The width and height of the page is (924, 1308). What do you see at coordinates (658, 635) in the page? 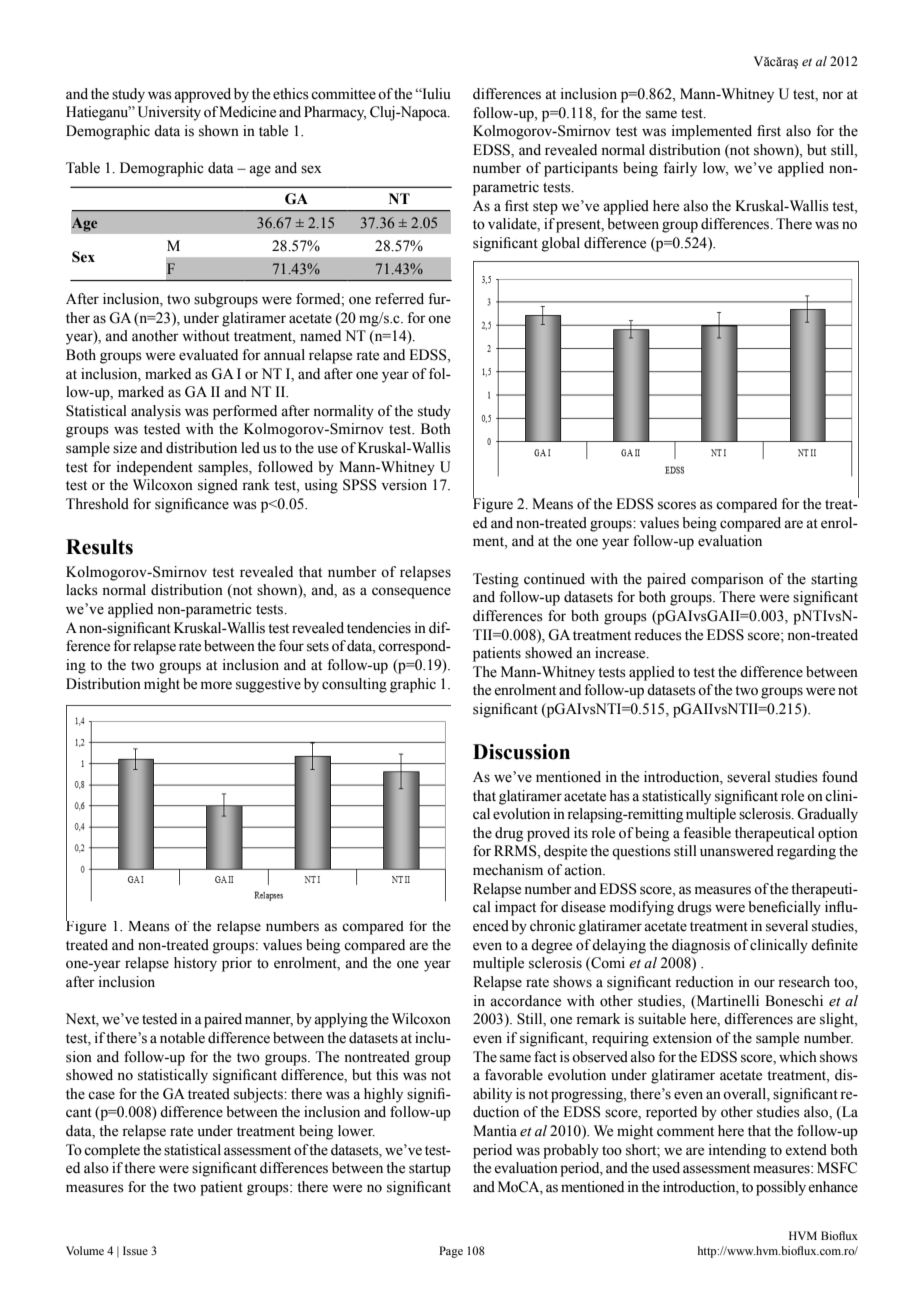
I see `reduces` at bounding box center [658, 635].
